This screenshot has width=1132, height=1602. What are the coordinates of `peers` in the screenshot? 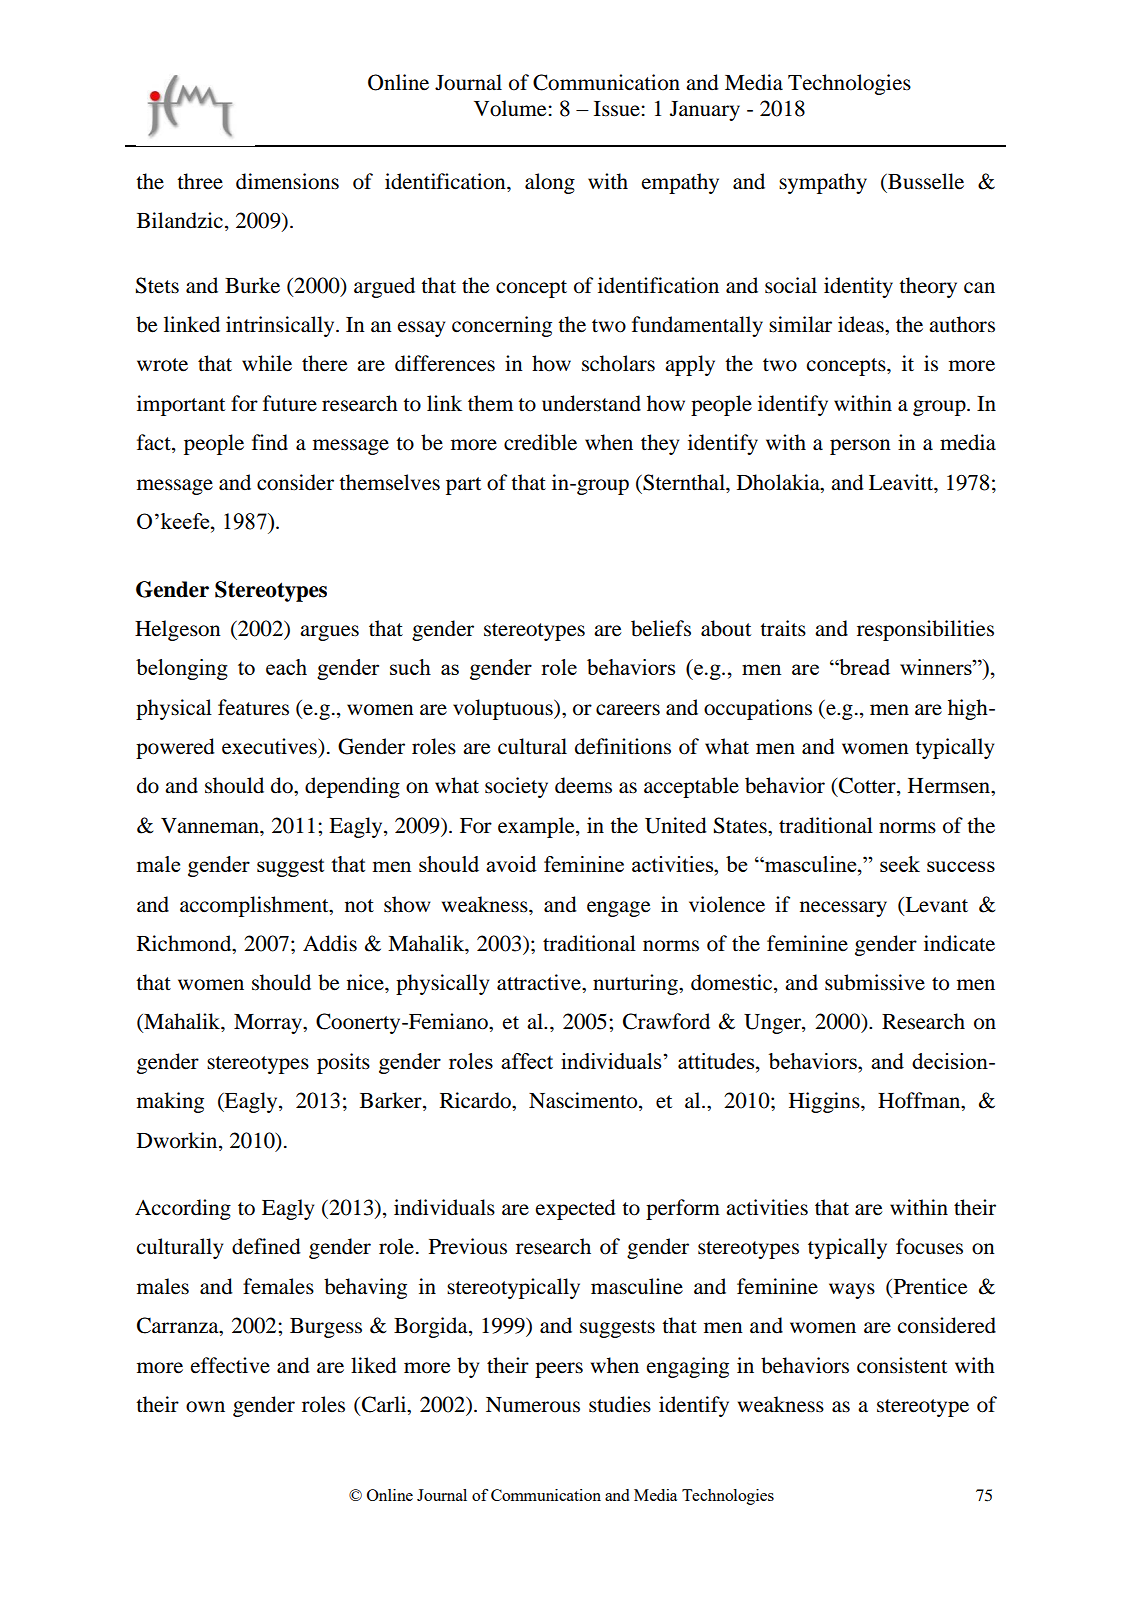 It's located at (559, 1370).
